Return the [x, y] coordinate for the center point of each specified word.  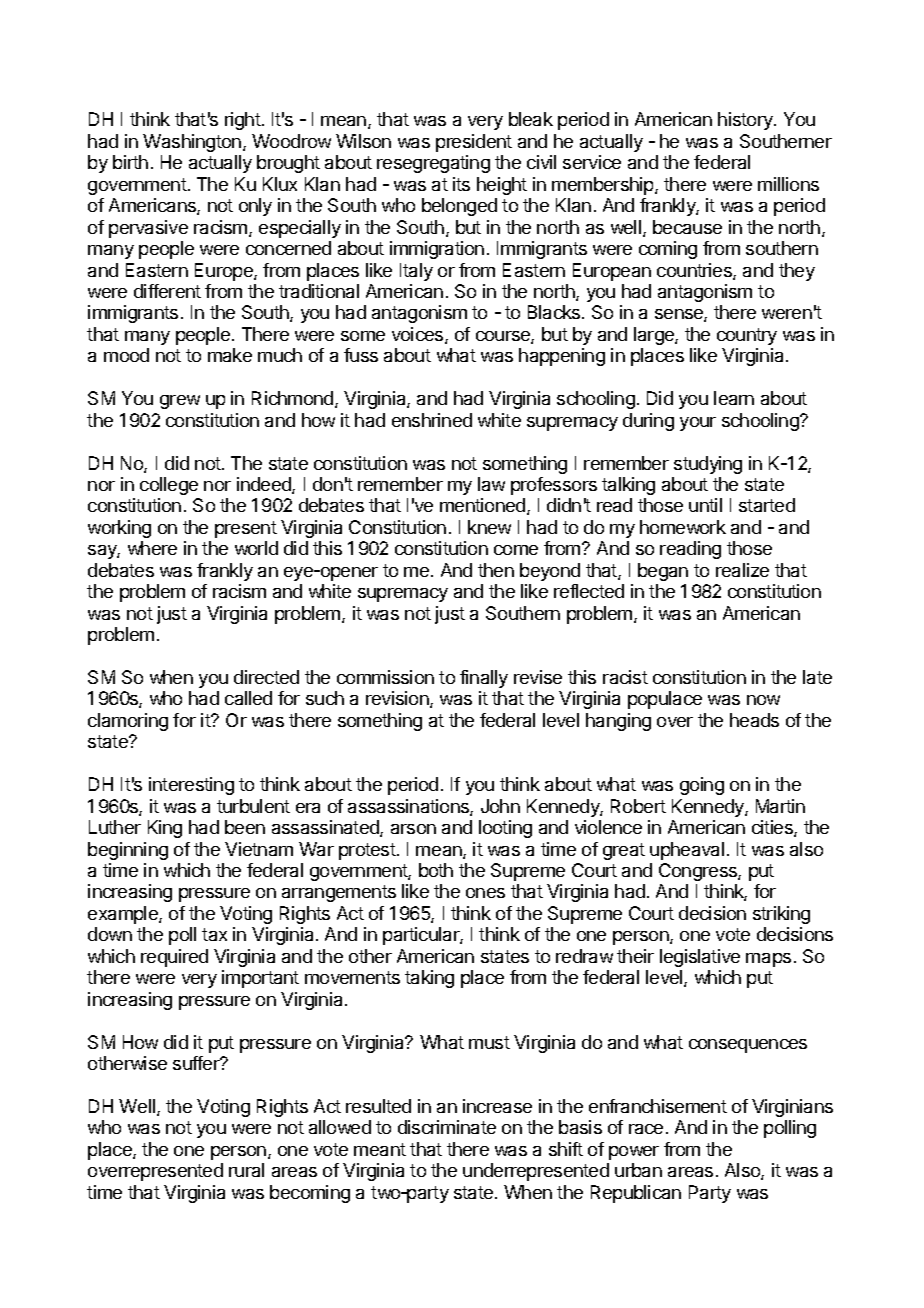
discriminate [447, 1127]
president [474, 143]
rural [246, 1170]
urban [638, 1170]
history [746, 121]
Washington [192, 143]
